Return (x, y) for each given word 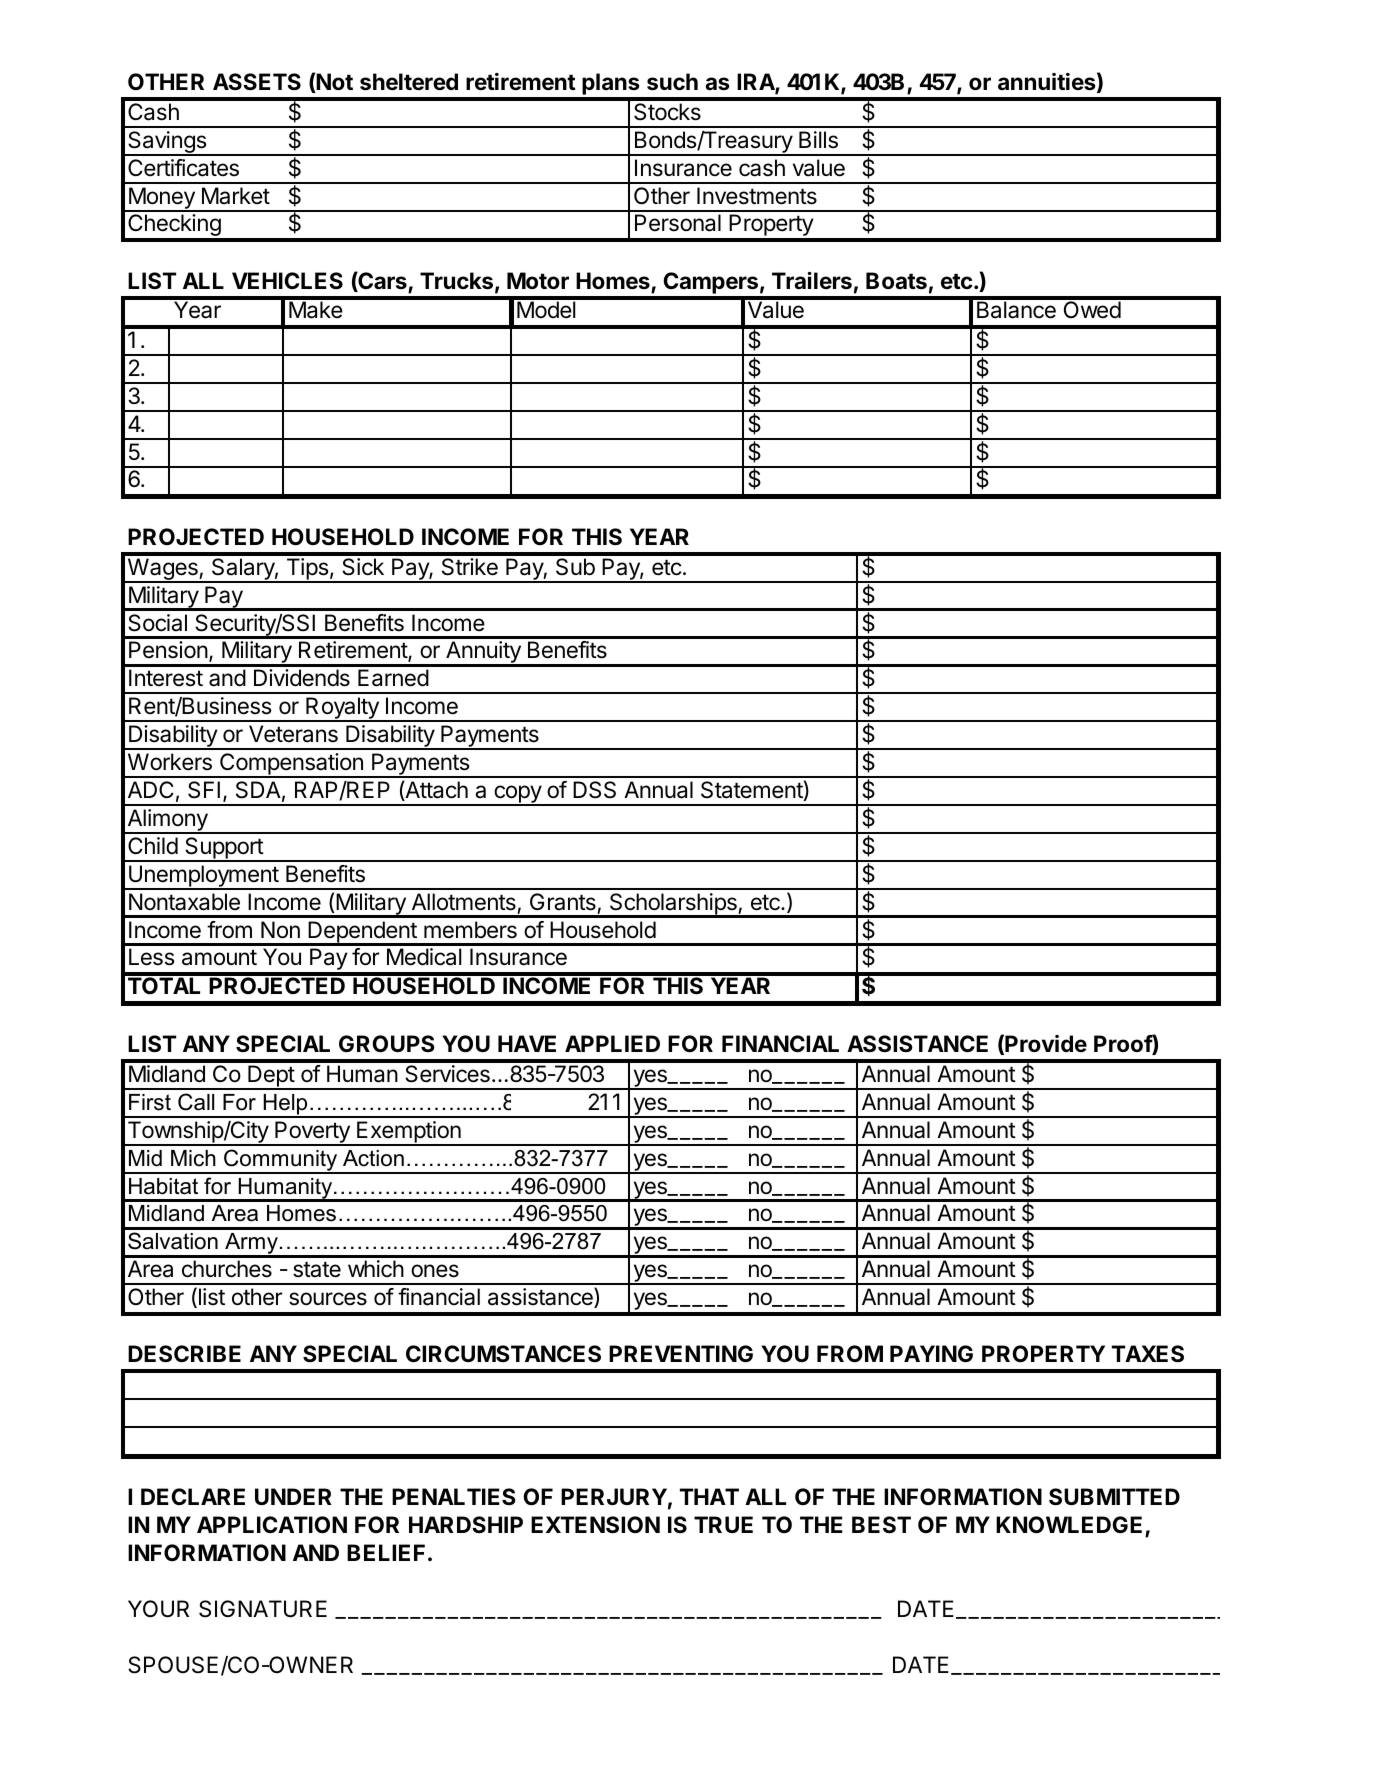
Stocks (667, 112)
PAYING (931, 1353)
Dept (271, 1077)
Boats (896, 281)
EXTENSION (595, 1525)
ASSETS (257, 82)
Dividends (302, 678)
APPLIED (612, 1043)
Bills (818, 140)
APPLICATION (272, 1525)
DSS (594, 790)
